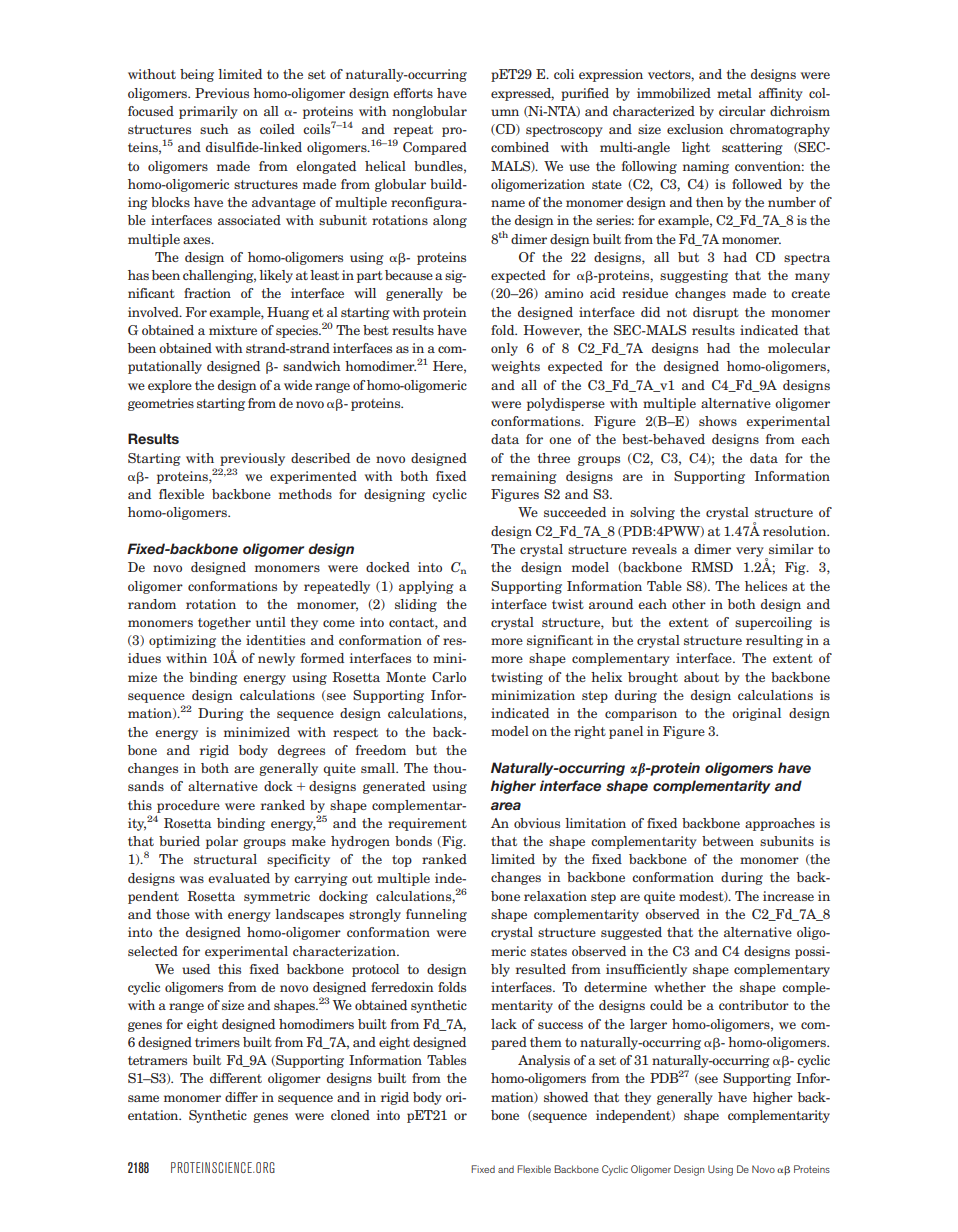 The width and height of the screenshot is (958, 1232). Describe the element at coordinates (208, 112) in the screenshot. I see `primarily` at that location.
